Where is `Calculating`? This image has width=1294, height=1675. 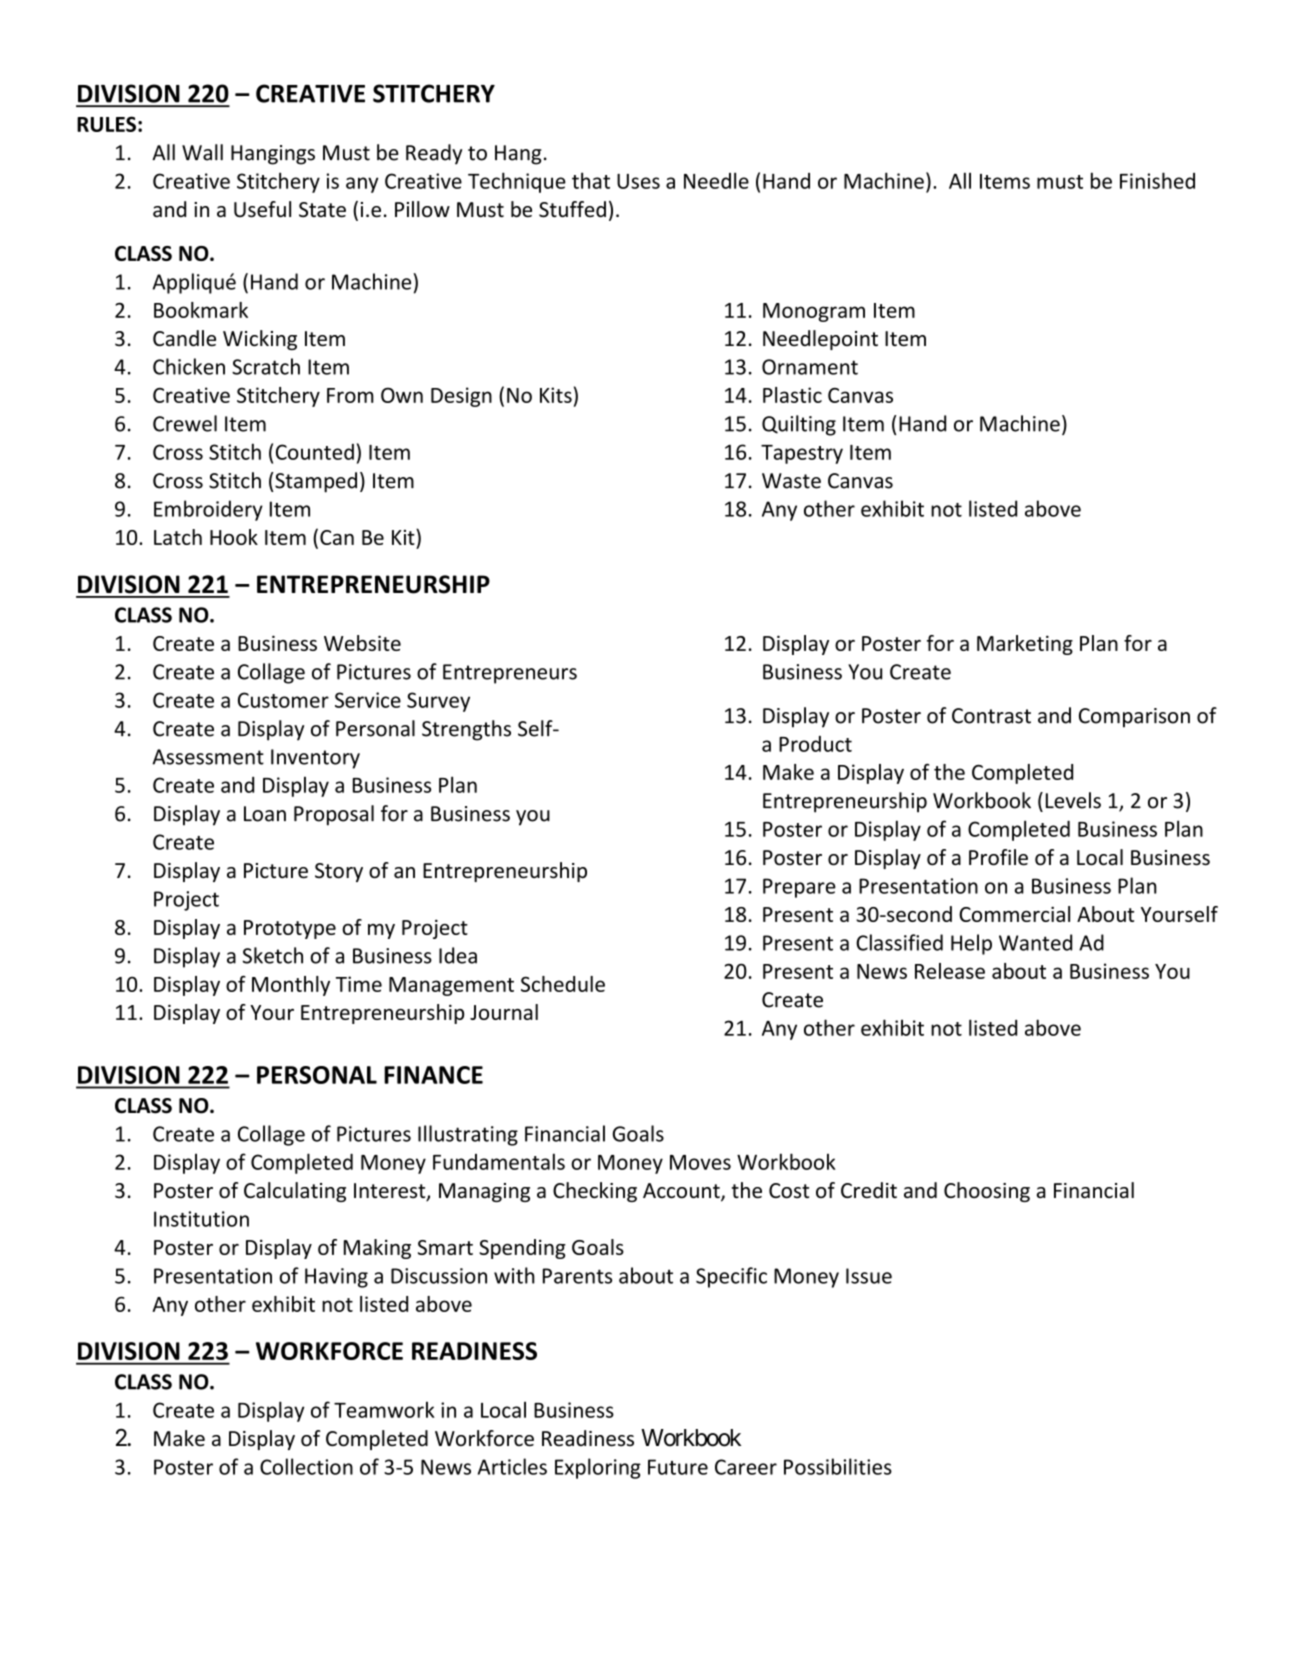
Calculating is located at coordinates (295, 1192).
